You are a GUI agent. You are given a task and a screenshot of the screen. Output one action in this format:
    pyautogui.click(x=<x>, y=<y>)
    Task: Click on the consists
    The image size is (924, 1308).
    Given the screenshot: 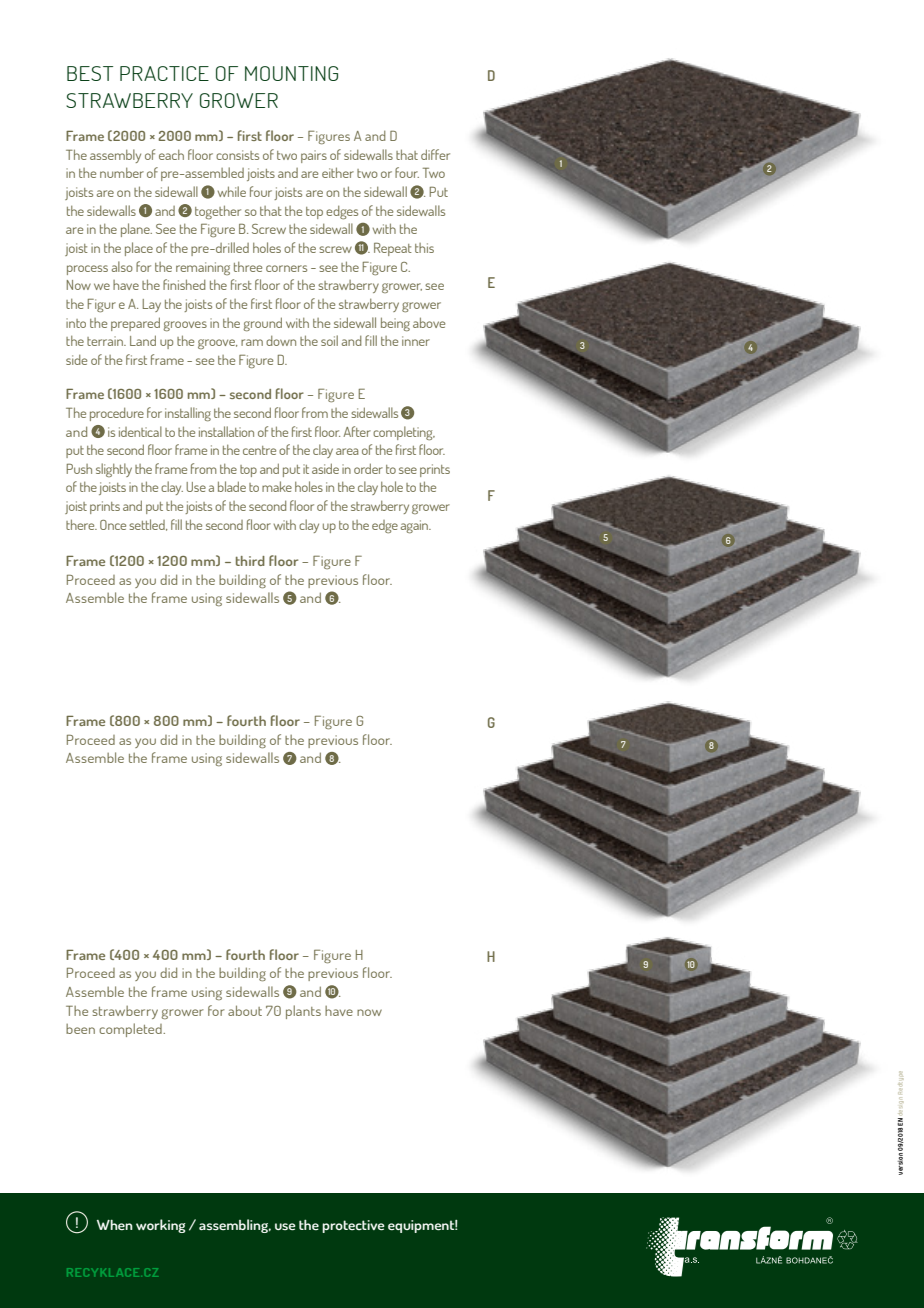 What is the action you would take?
    pyautogui.click(x=237, y=155)
